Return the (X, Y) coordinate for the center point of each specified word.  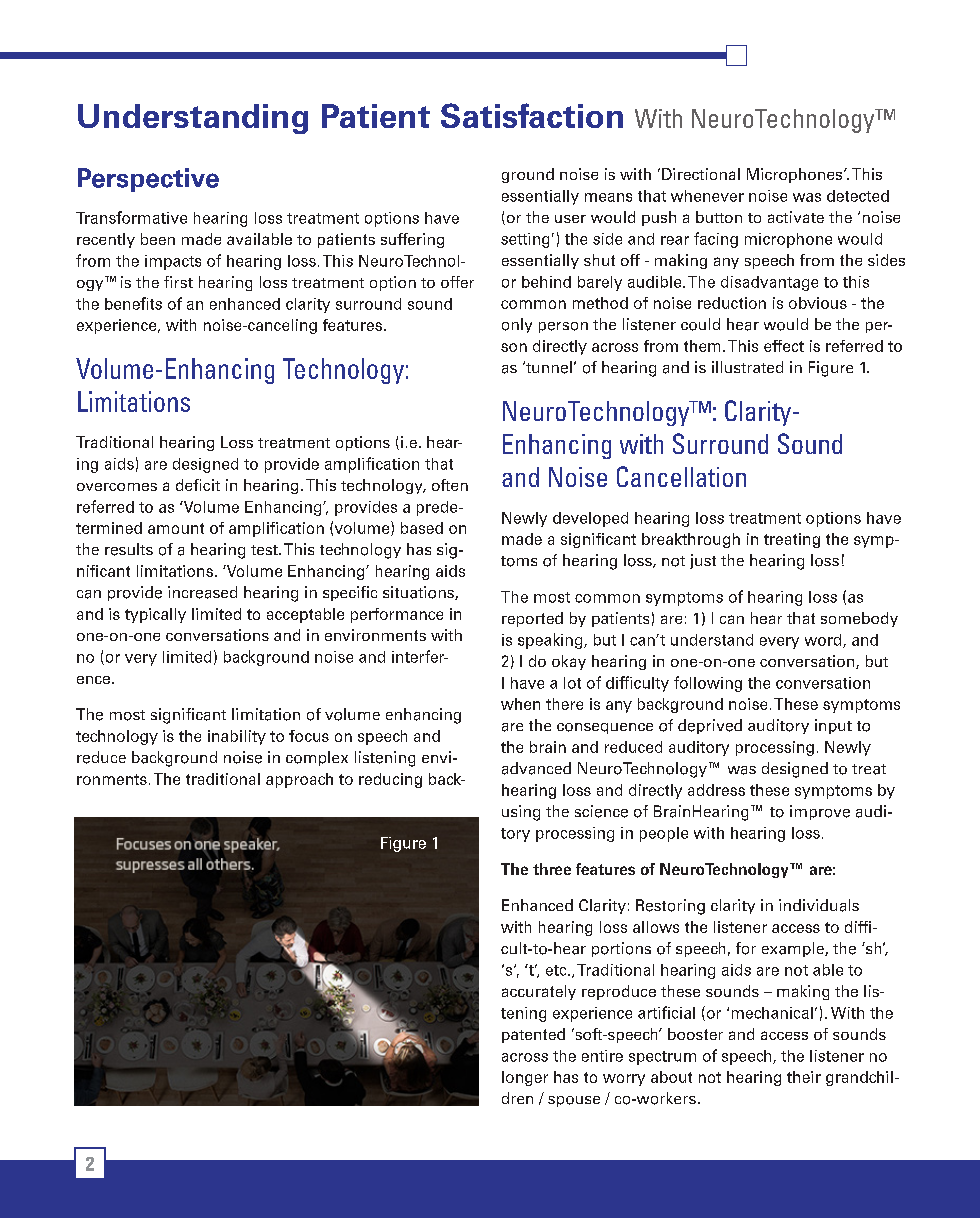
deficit (198, 485)
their (804, 1077)
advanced (536, 768)
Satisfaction (532, 115)
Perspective (148, 180)
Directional (701, 174)
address (716, 790)
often (450, 485)
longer (525, 1078)
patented (533, 1035)
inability (237, 737)
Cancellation (681, 476)
